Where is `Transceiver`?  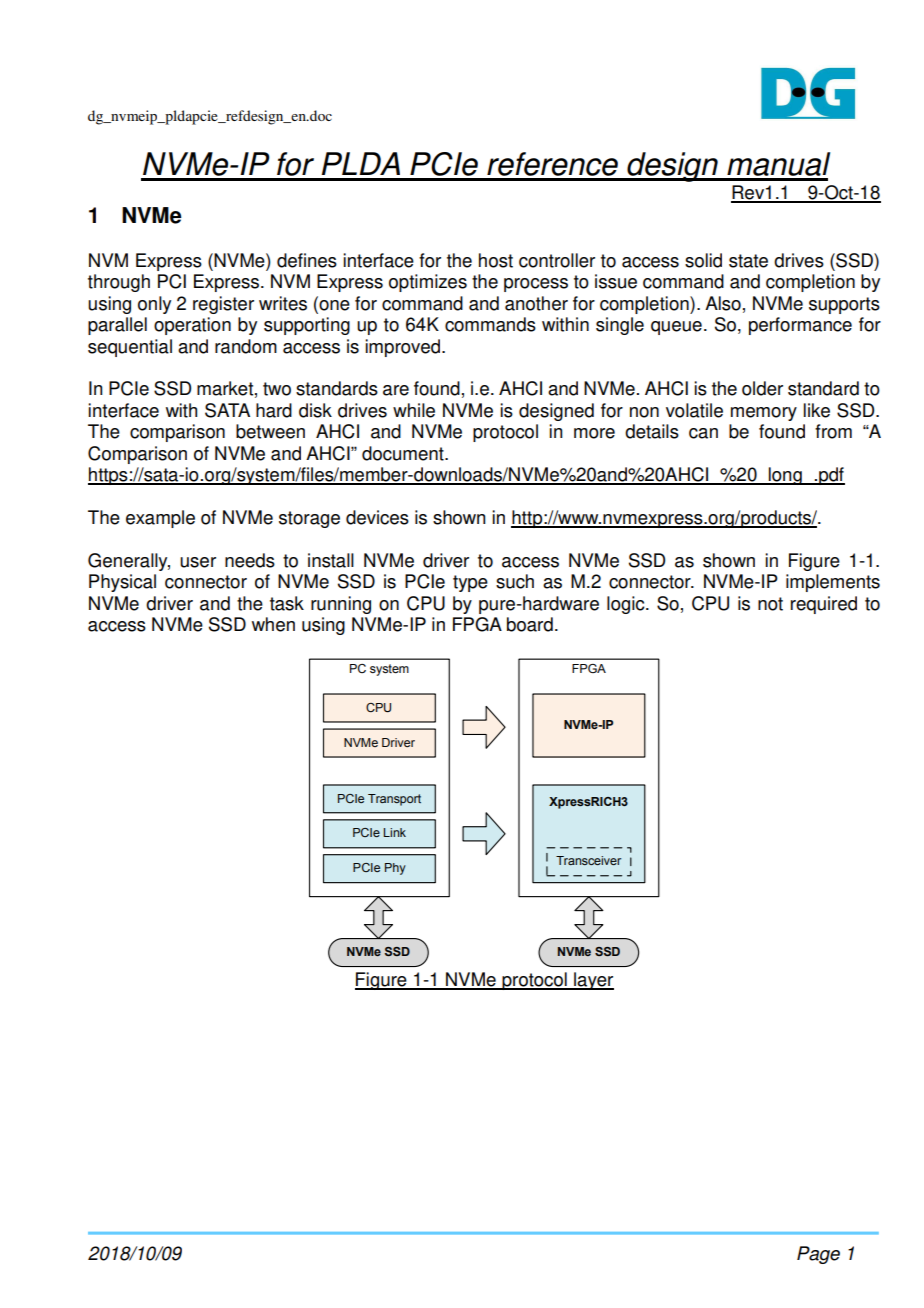
Transceiver is located at coordinates (588, 860).
